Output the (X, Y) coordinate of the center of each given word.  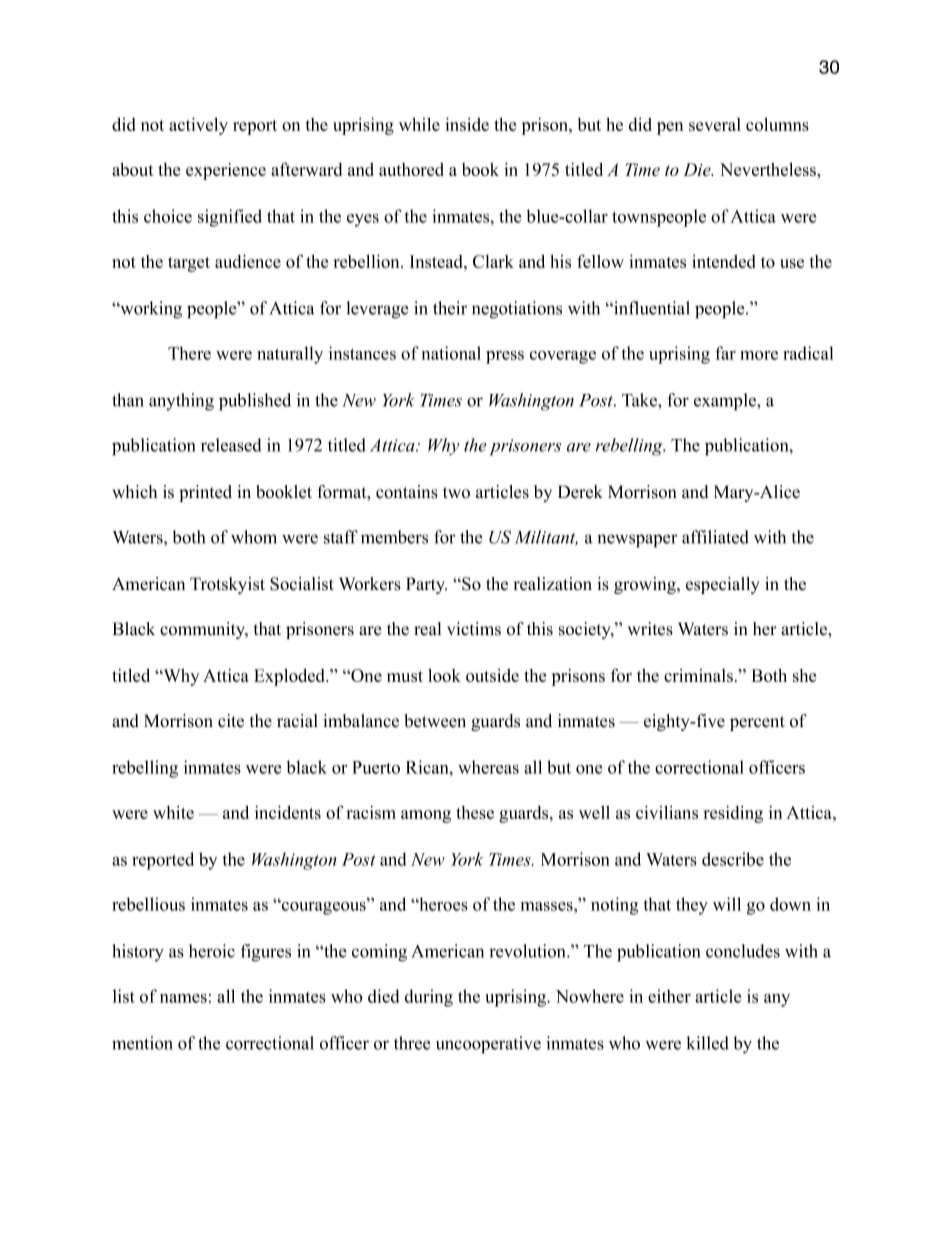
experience (226, 171)
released (231, 445)
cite (231, 721)
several (715, 124)
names (183, 998)
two (456, 493)
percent (757, 723)
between (435, 721)
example (726, 402)
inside (467, 124)
